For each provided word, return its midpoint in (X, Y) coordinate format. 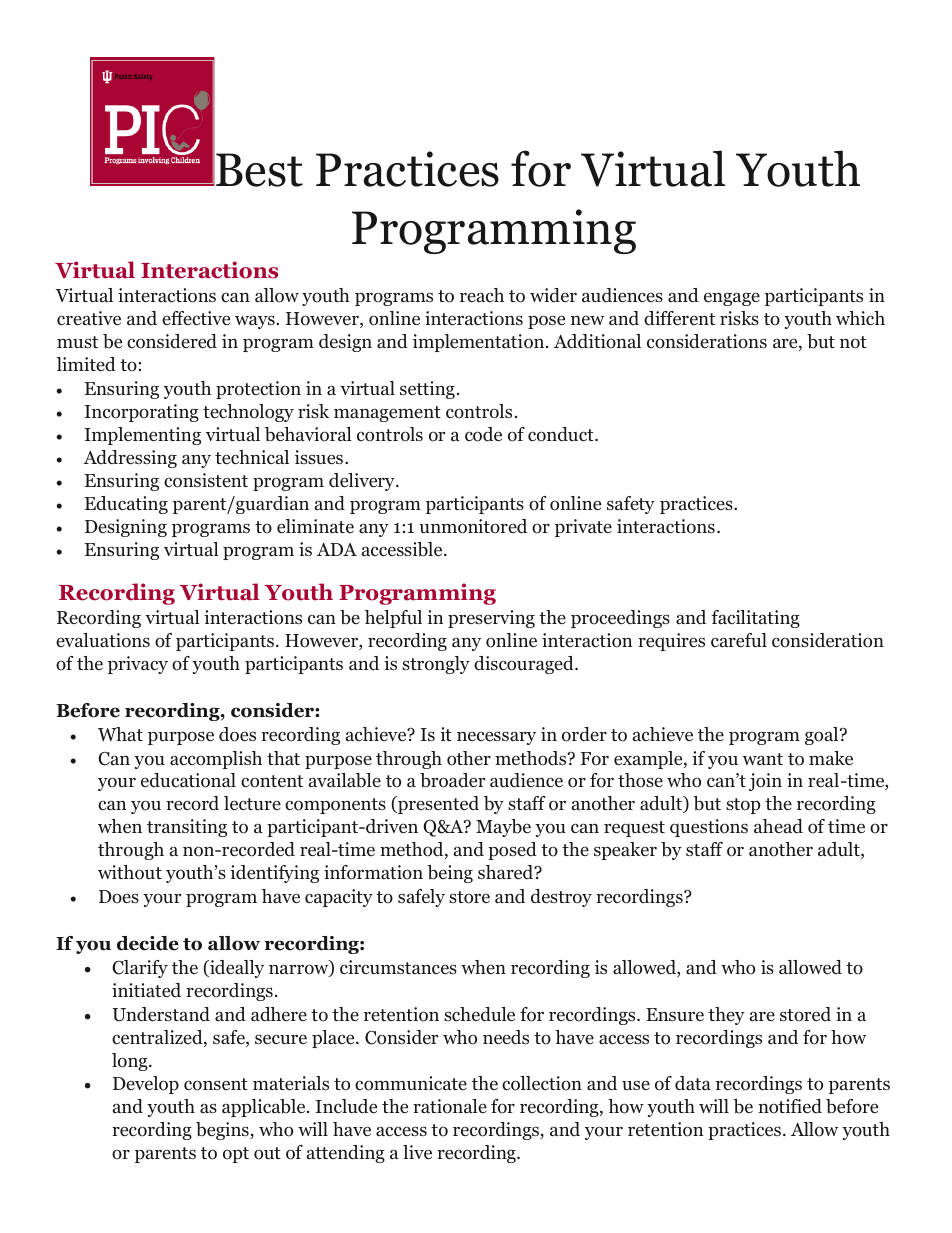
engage (732, 299)
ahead (778, 826)
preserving (491, 619)
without (130, 872)
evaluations (103, 640)
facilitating (755, 619)
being (450, 874)
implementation (480, 343)
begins (223, 1131)
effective (196, 318)
